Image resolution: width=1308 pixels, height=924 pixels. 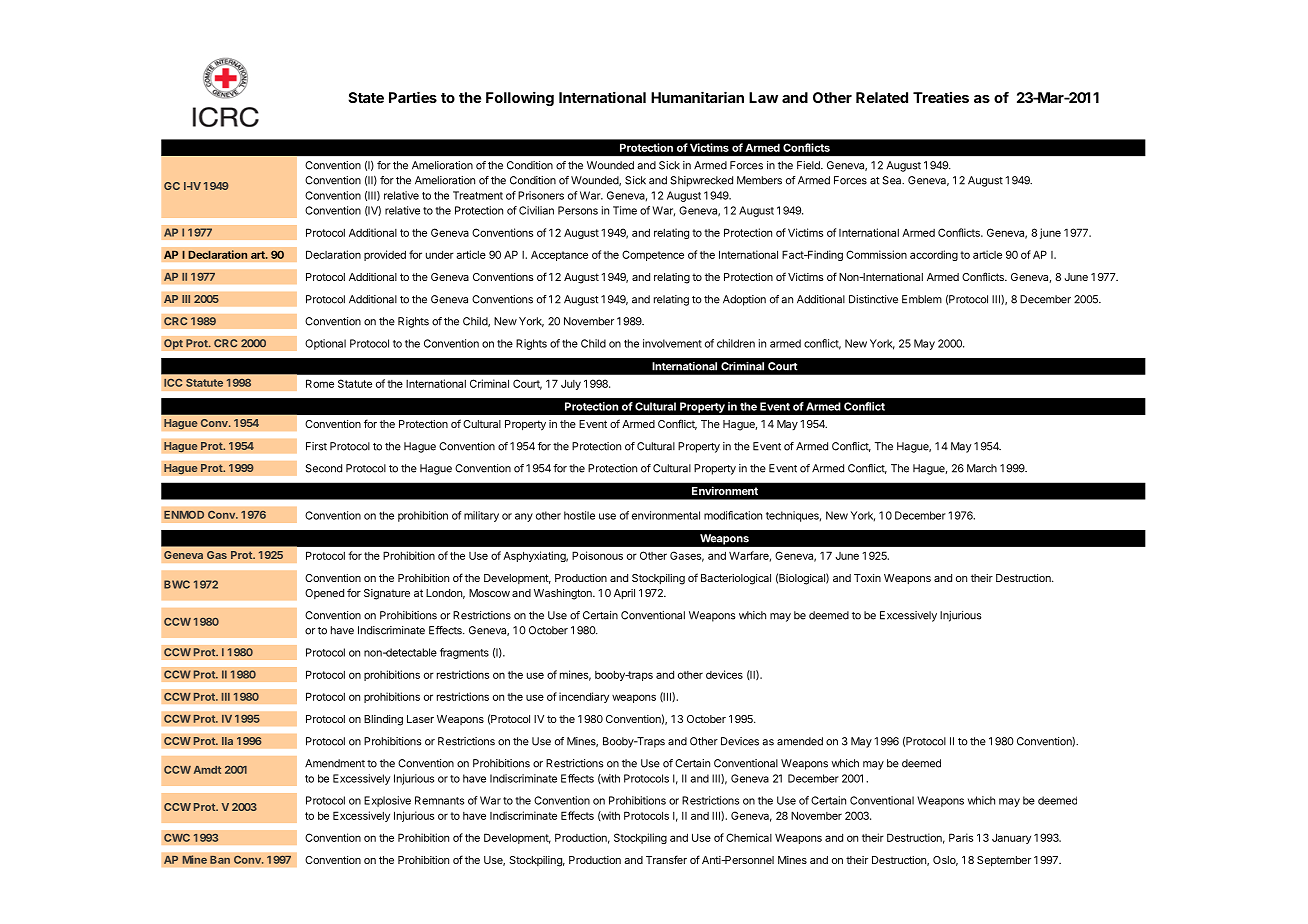 I want to click on Related, so click(x=882, y=97).
